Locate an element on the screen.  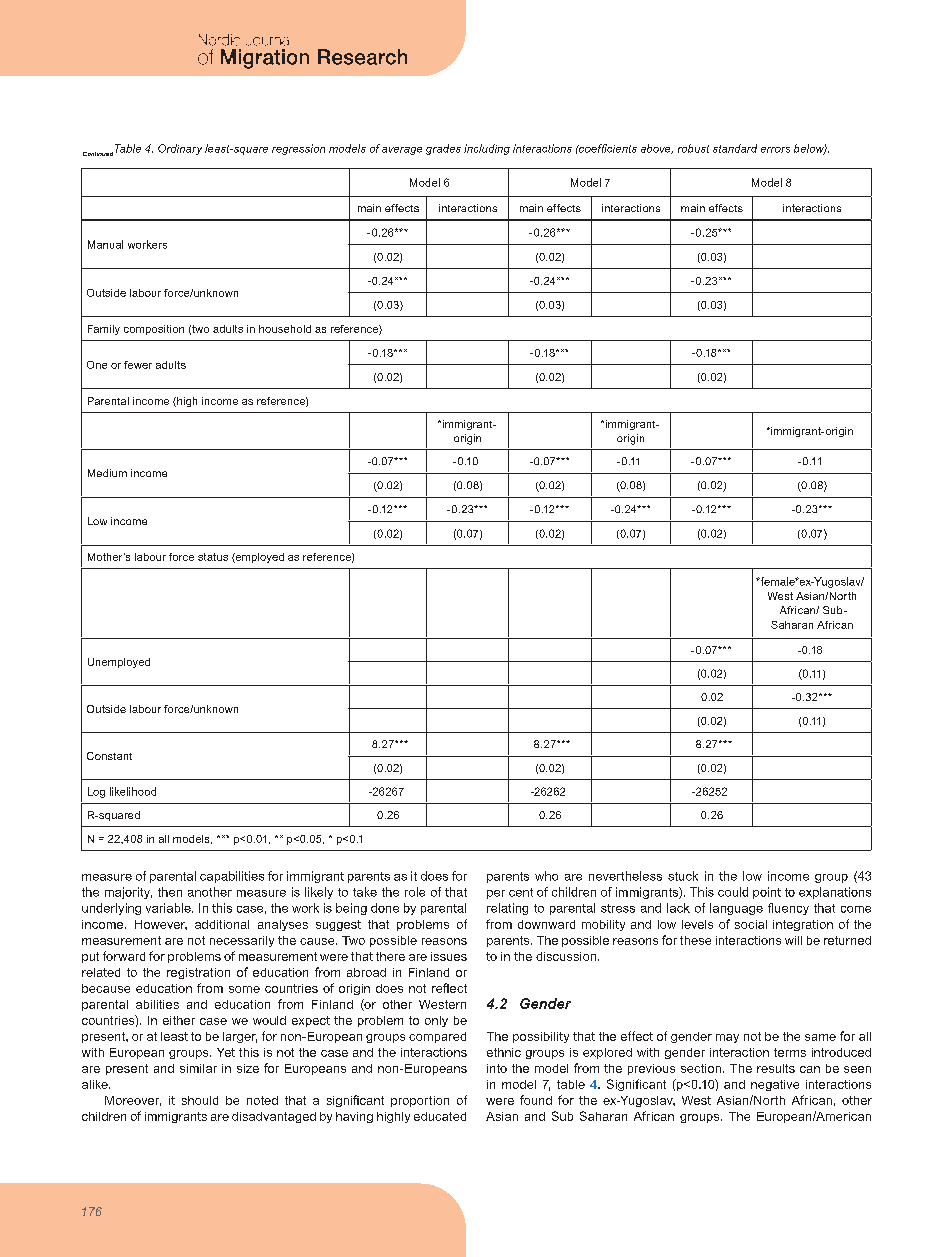
status is located at coordinates (213, 557).
